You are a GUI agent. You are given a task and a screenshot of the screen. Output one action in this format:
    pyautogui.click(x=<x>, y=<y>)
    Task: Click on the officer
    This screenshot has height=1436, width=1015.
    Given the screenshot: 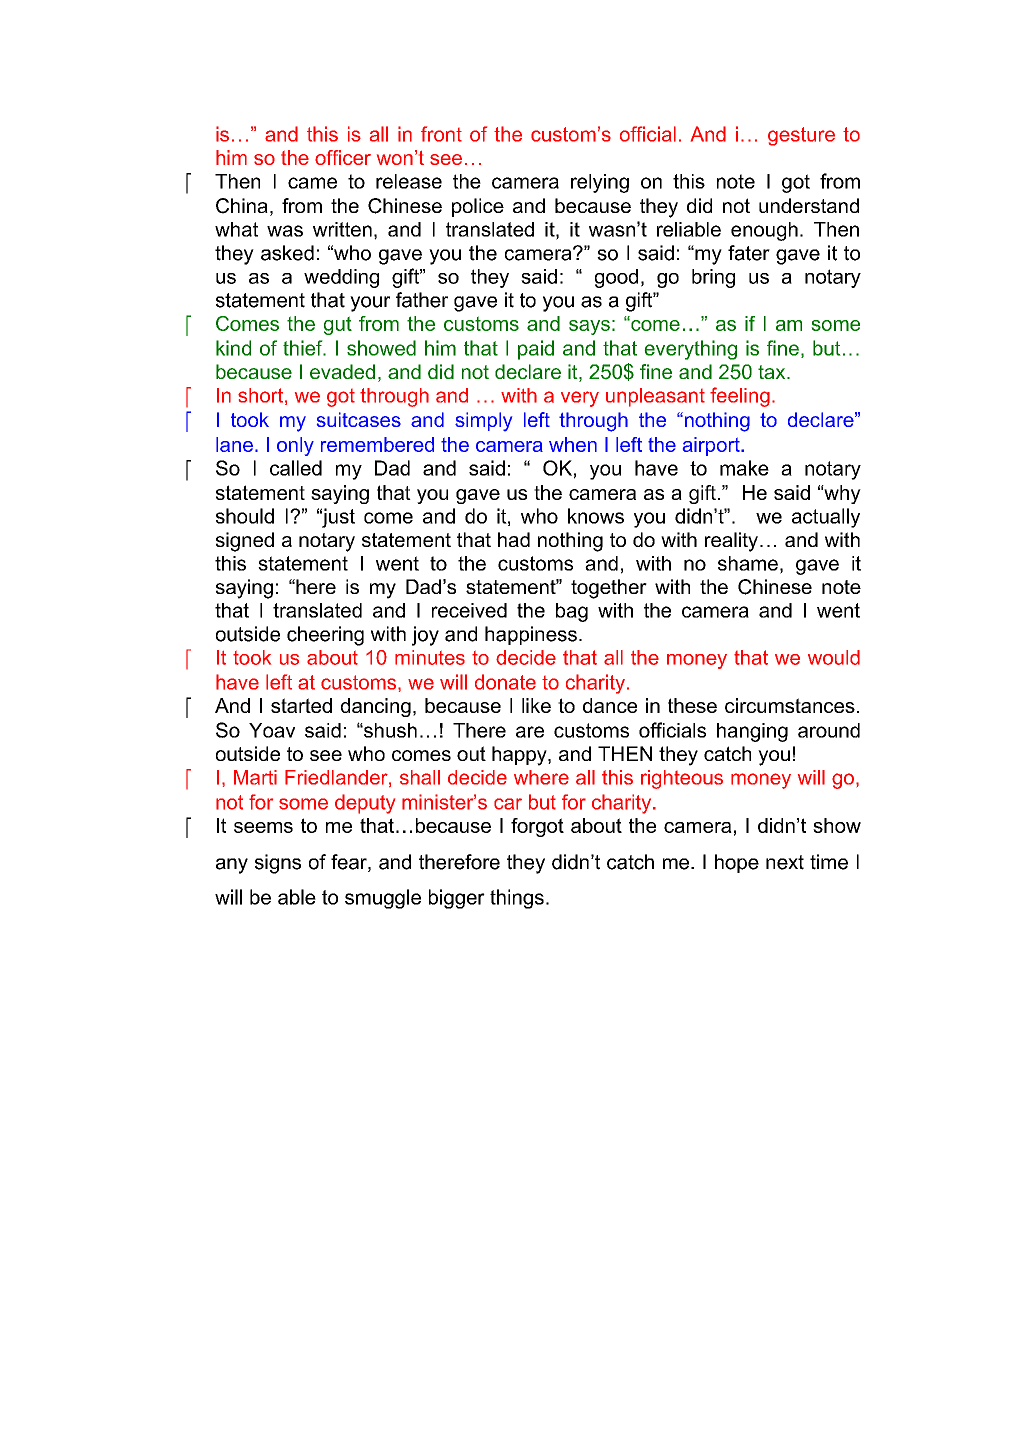 What is the action you would take?
    pyautogui.click(x=343, y=157)
